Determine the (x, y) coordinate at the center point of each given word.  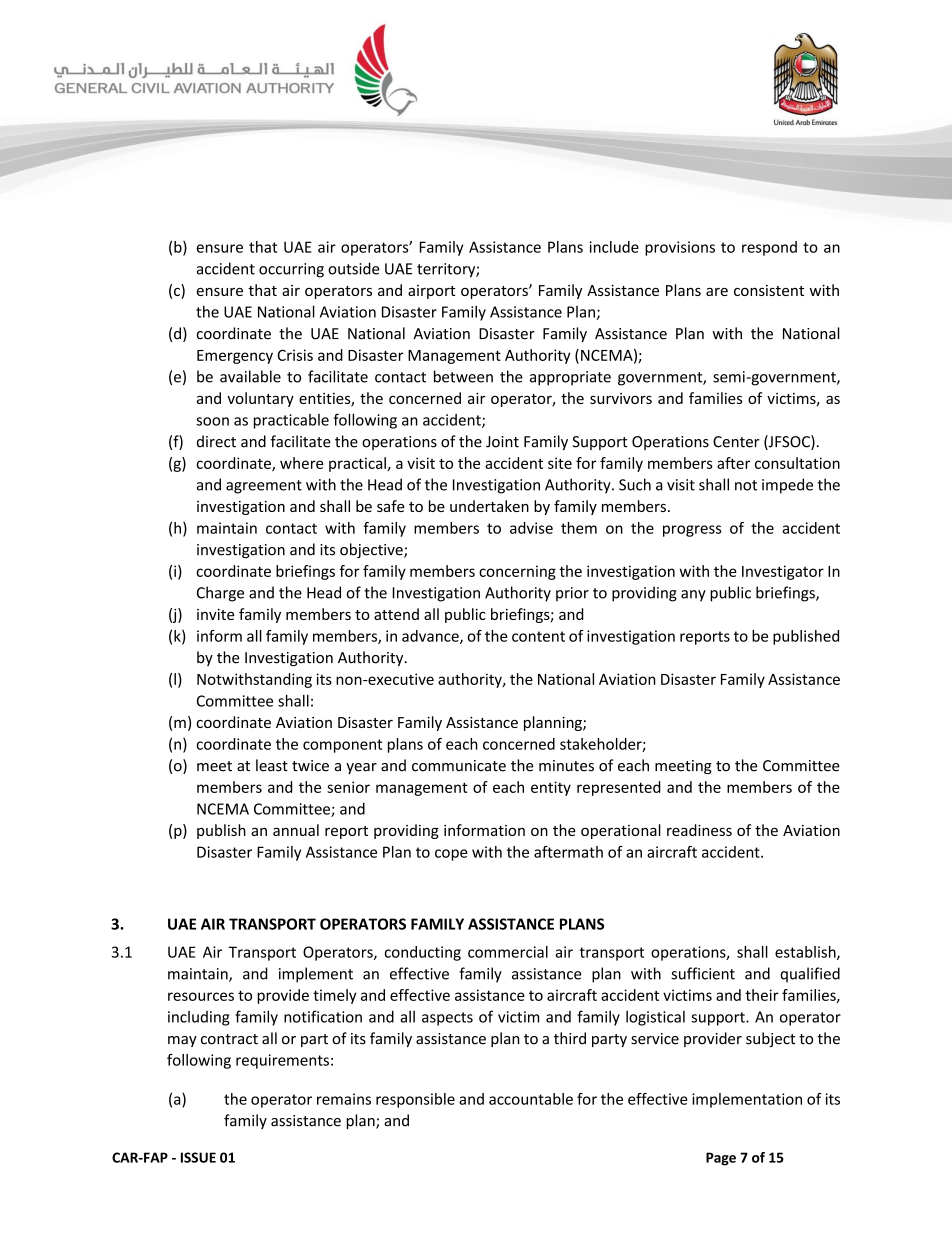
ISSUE (198, 1157)
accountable (531, 1099)
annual (296, 830)
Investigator (783, 572)
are (717, 292)
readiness (699, 830)
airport (431, 292)
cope (451, 855)
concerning (517, 572)
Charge (220, 594)
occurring (291, 270)
